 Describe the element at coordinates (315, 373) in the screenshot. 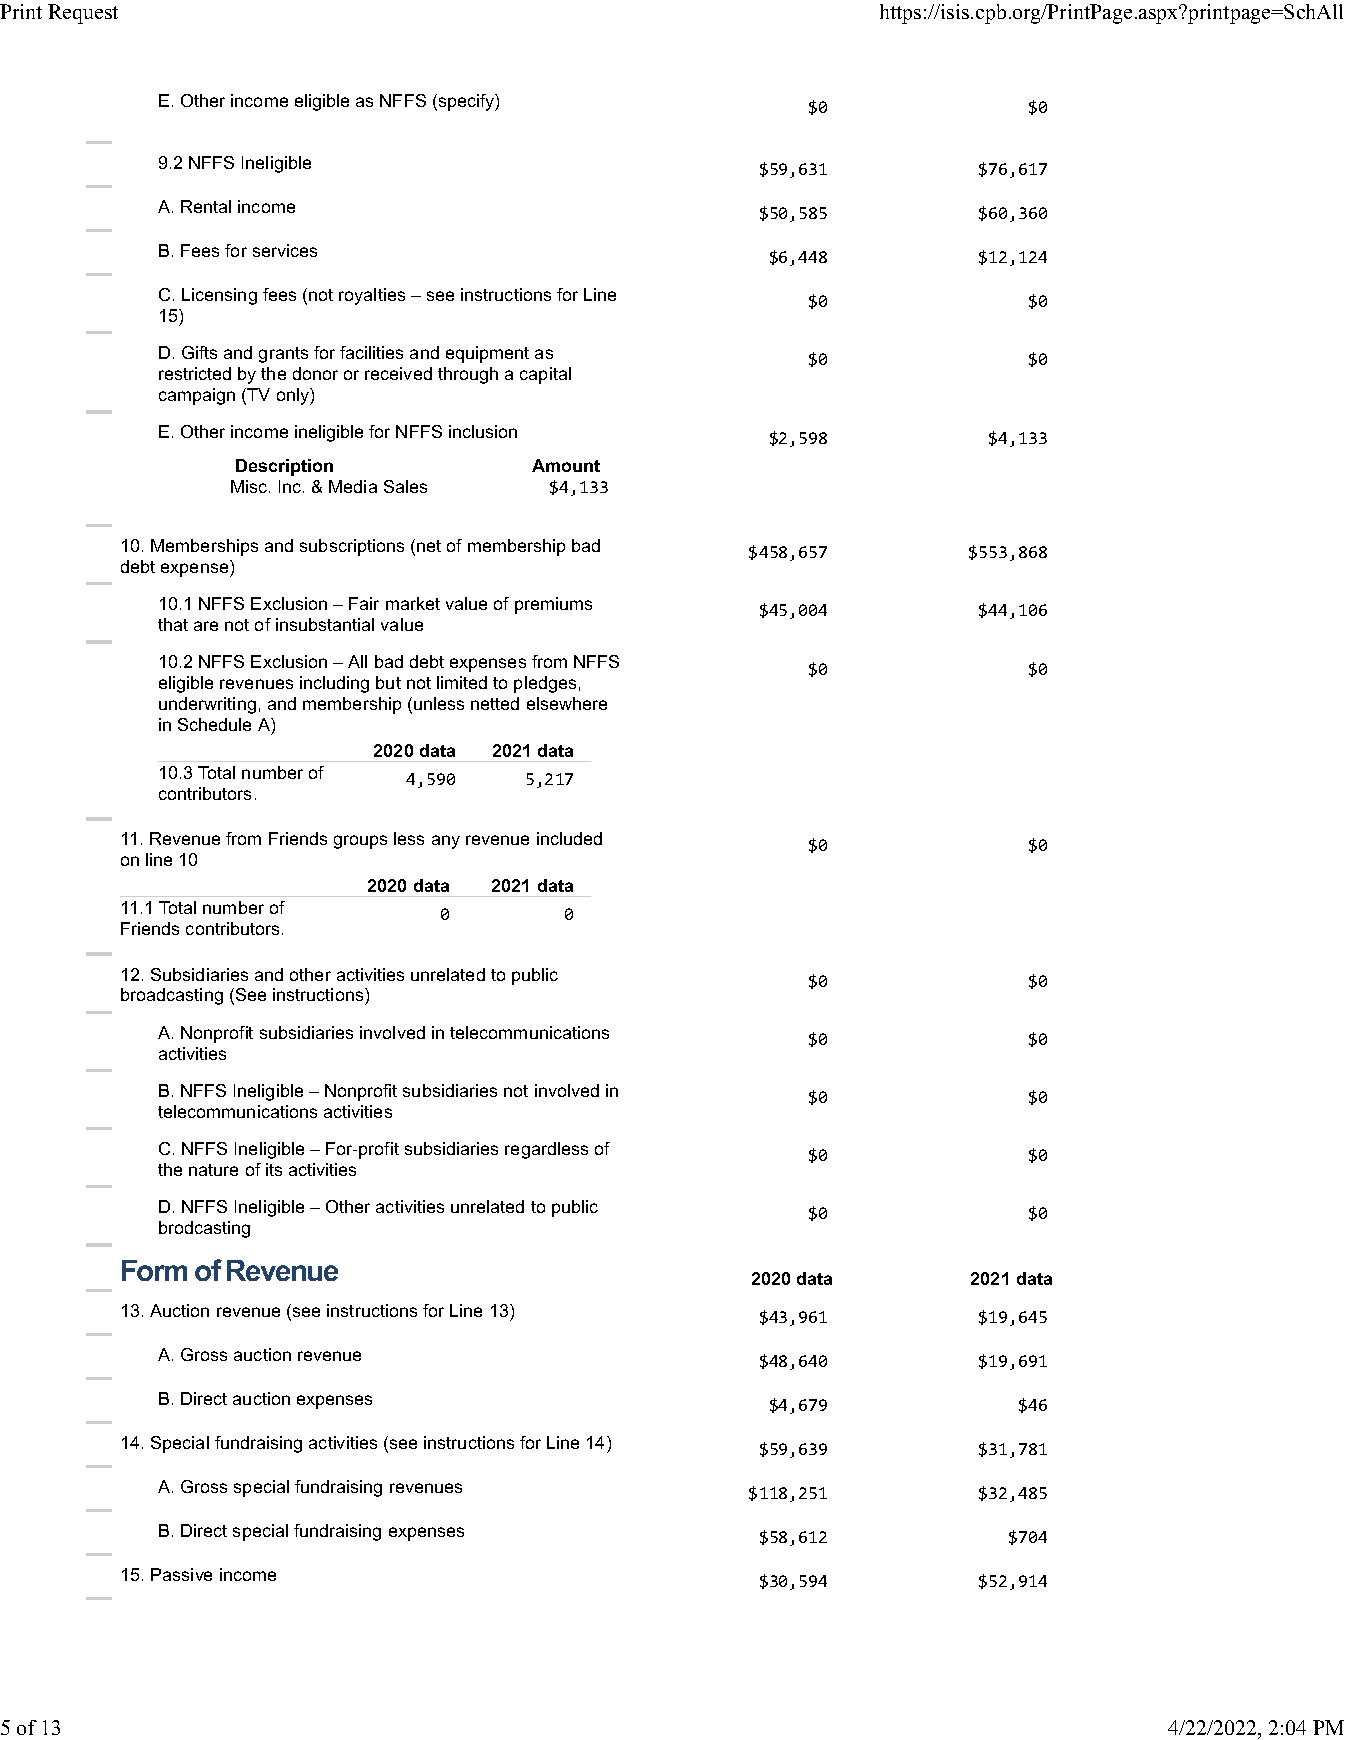

I see `donor` at that location.
